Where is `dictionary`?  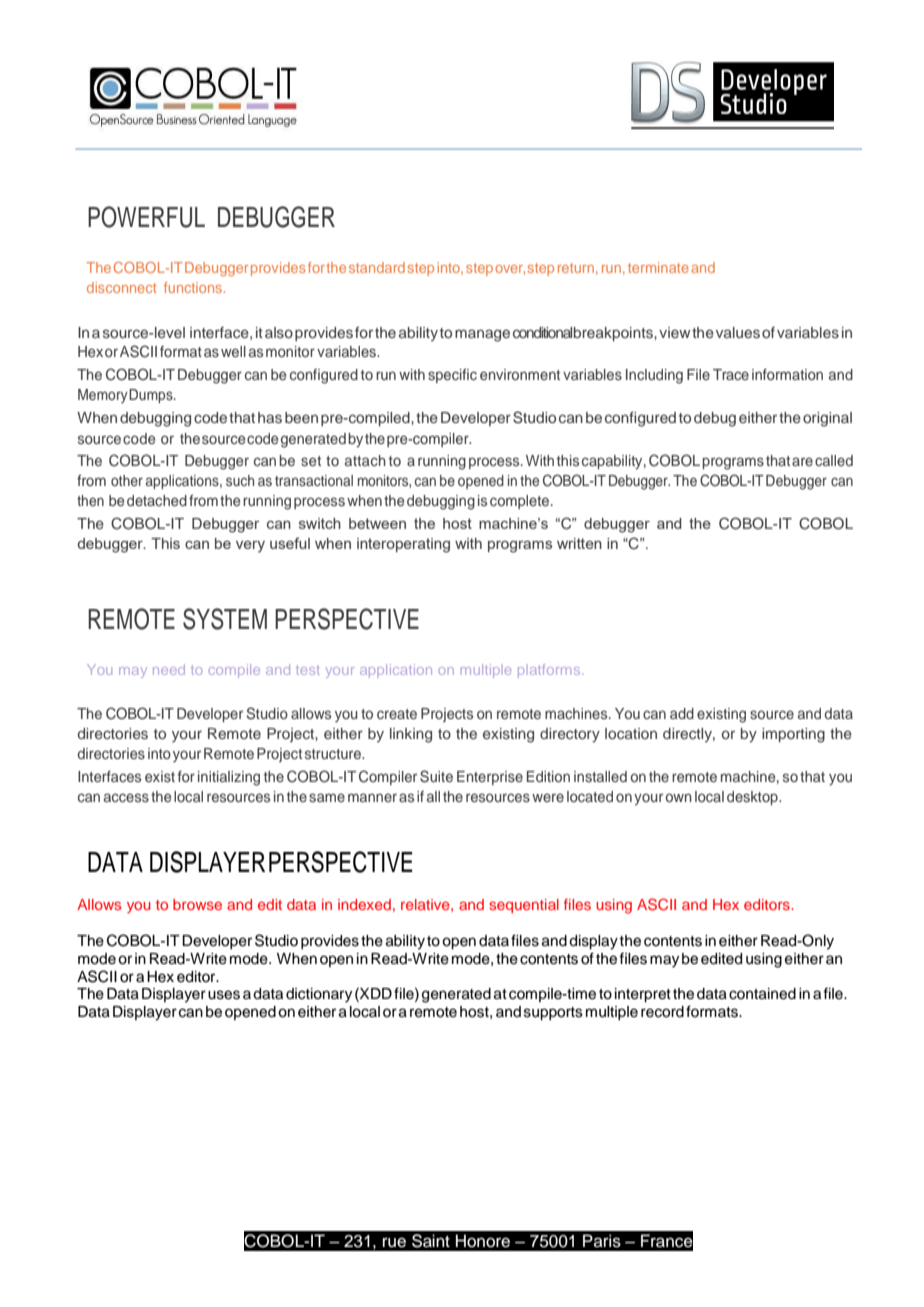
dictionary is located at coordinates (319, 995).
